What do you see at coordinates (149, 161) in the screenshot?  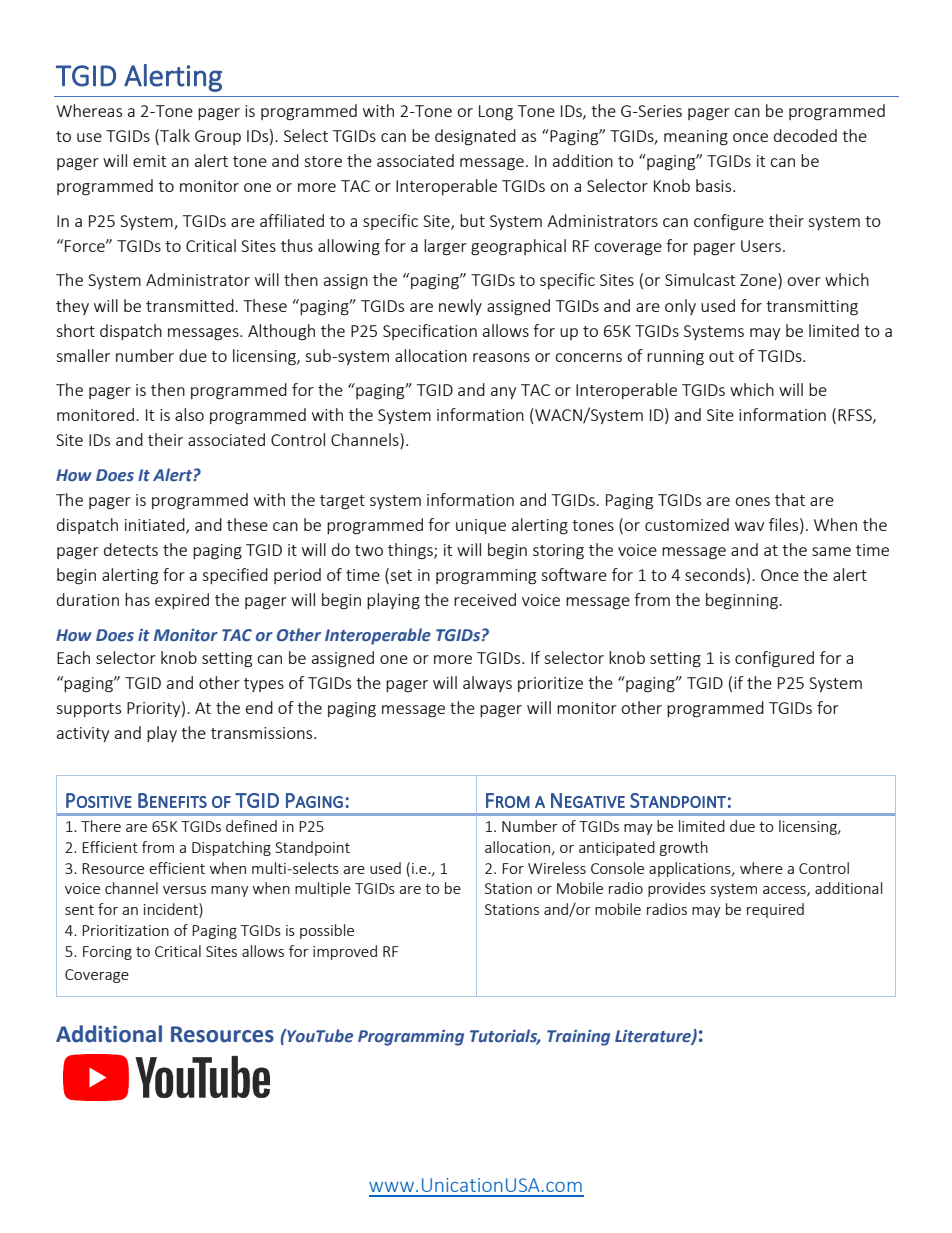 I see `emit` at bounding box center [149, 161].
